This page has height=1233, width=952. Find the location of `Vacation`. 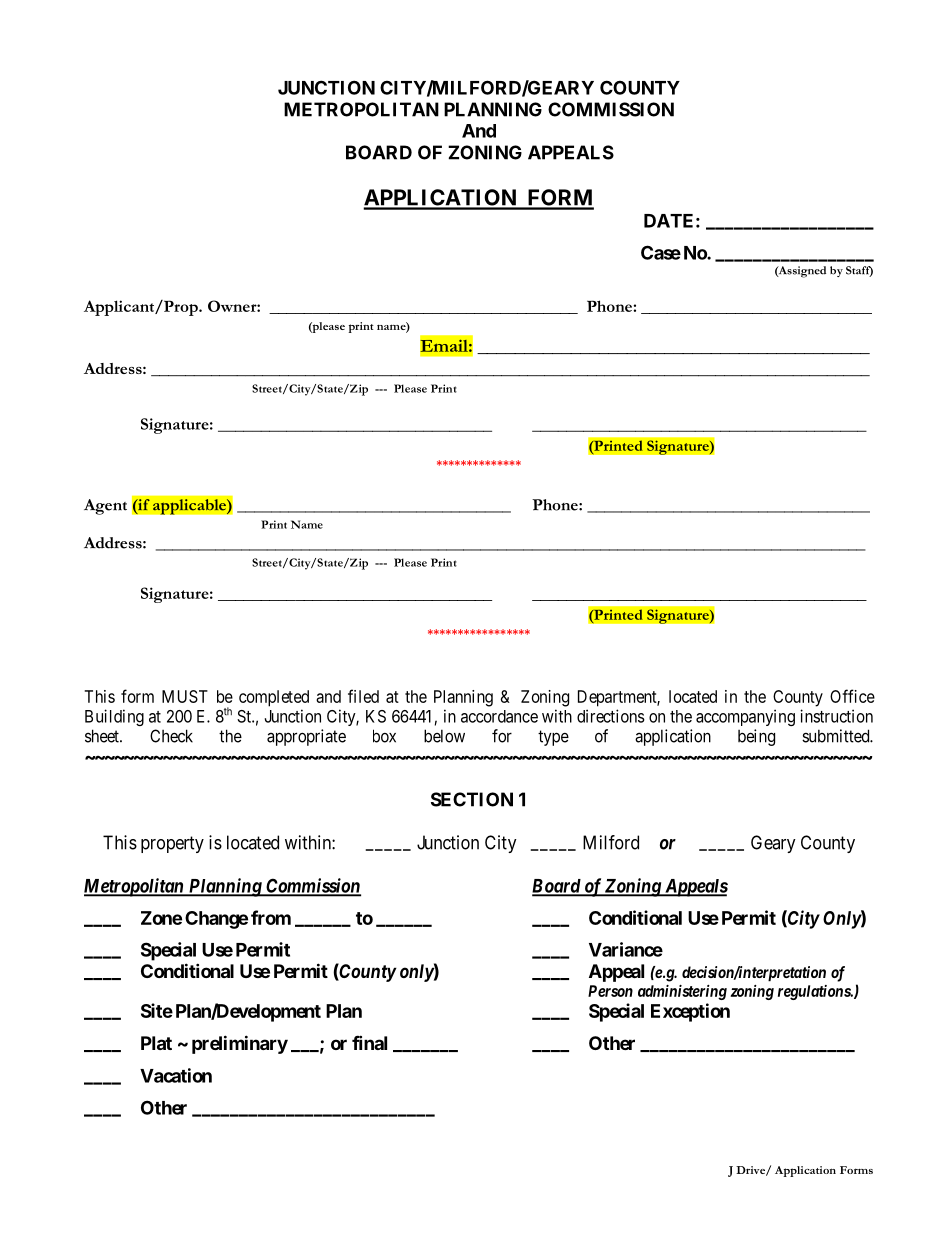

Vacation is located at coordinates (176, 1075).
